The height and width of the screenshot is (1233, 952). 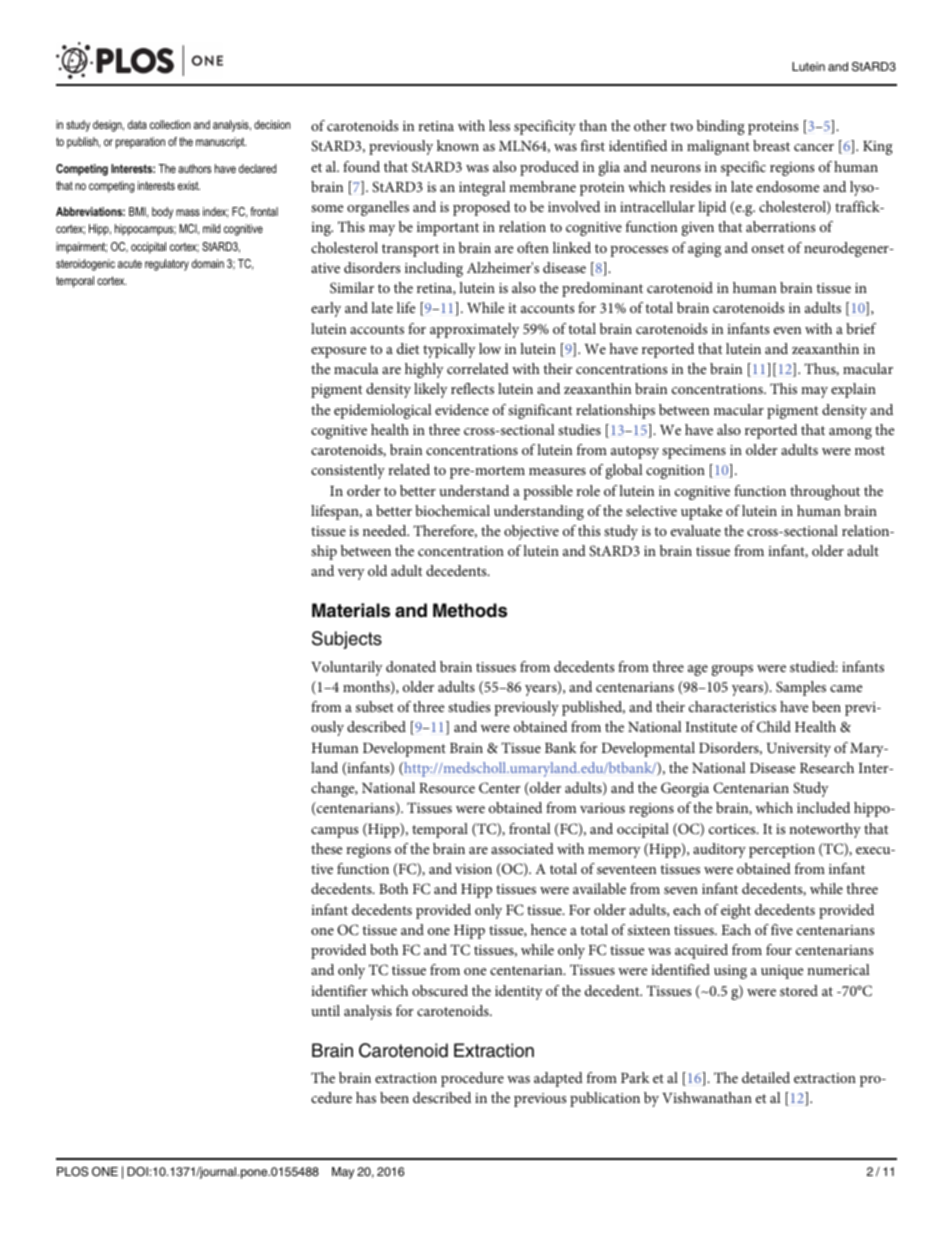 I want to click on vision, so click(x=473, y=869).
